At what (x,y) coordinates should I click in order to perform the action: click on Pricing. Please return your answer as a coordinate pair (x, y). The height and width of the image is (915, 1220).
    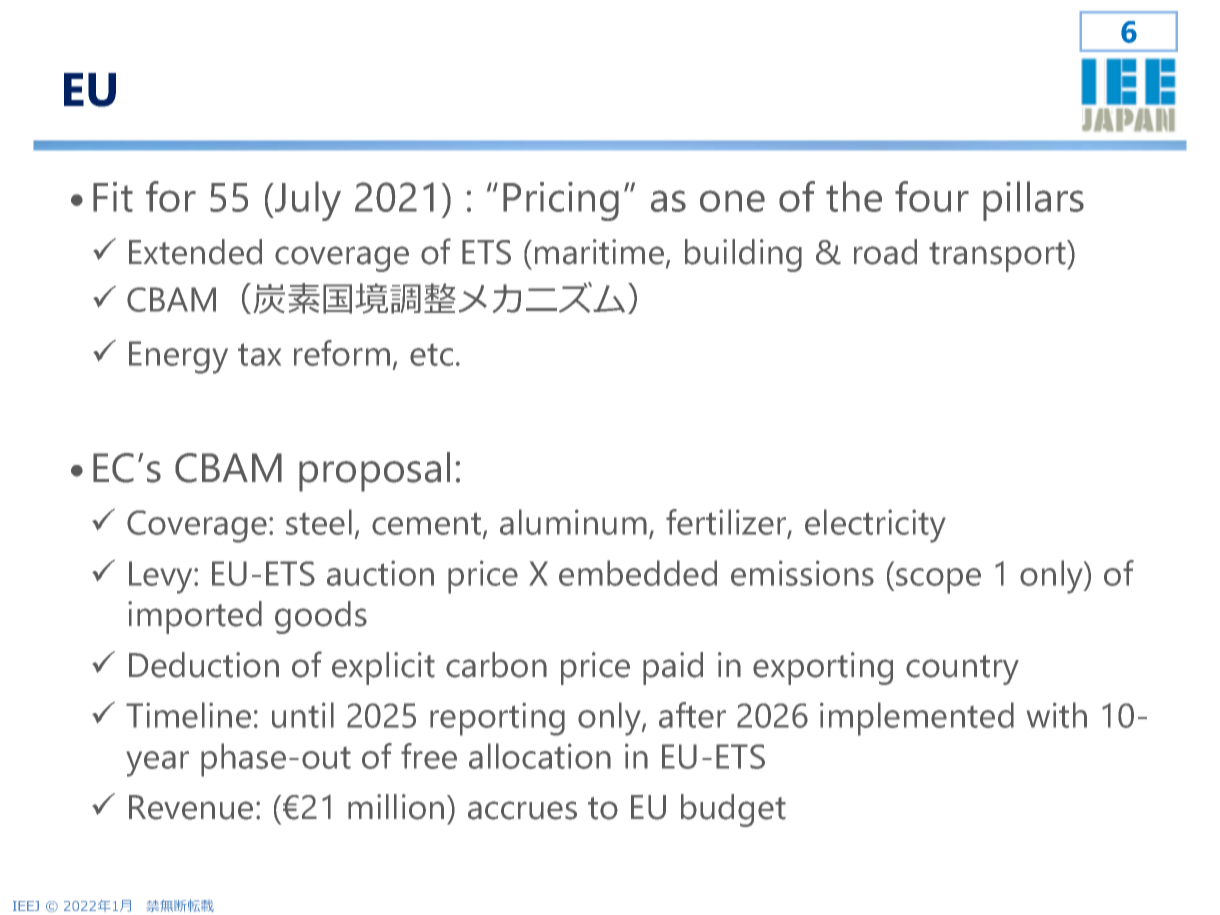
    Looking at the image, I should click on (561, 201).
